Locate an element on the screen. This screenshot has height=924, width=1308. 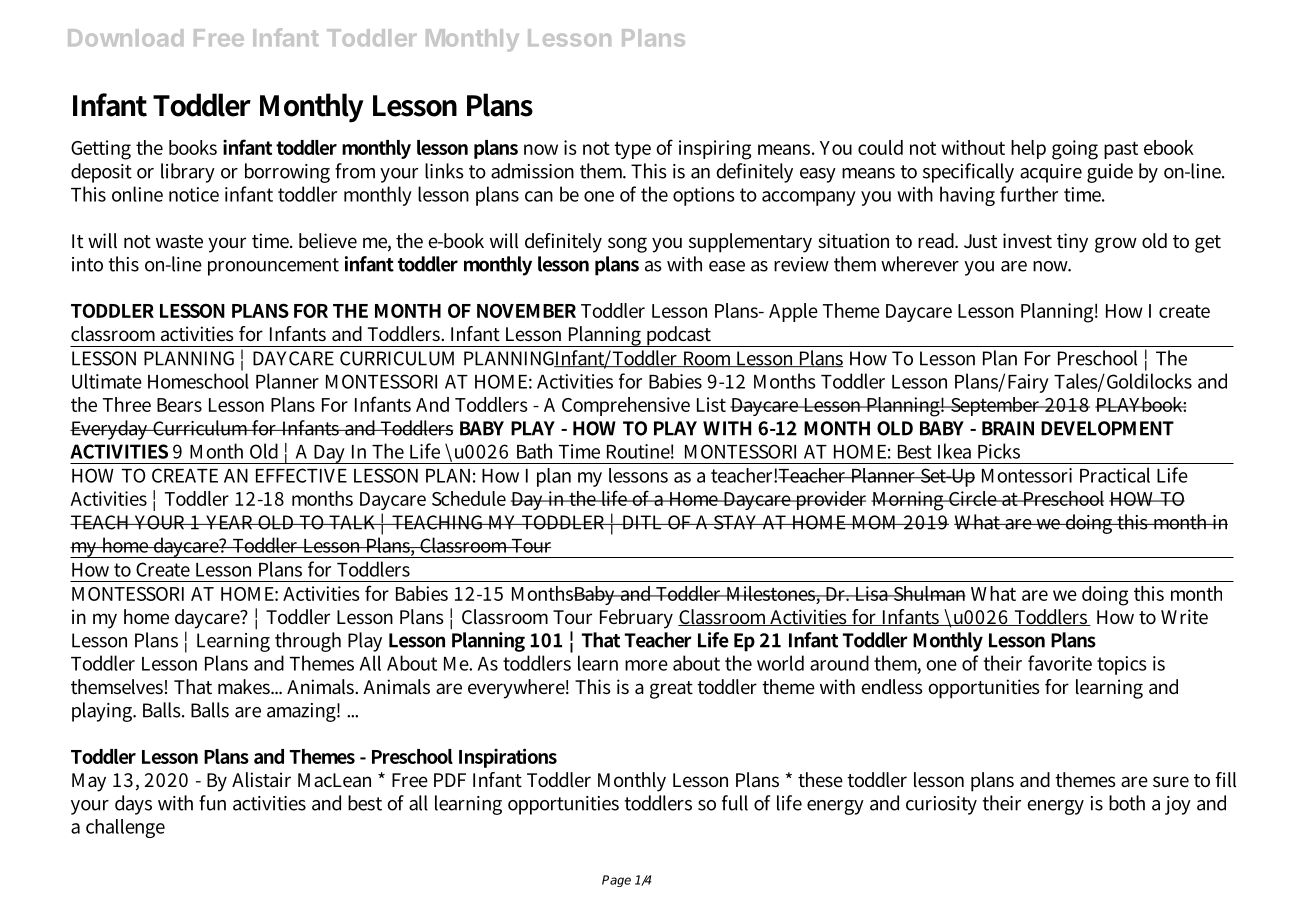
grow is located at coordinates (1116, 245).
